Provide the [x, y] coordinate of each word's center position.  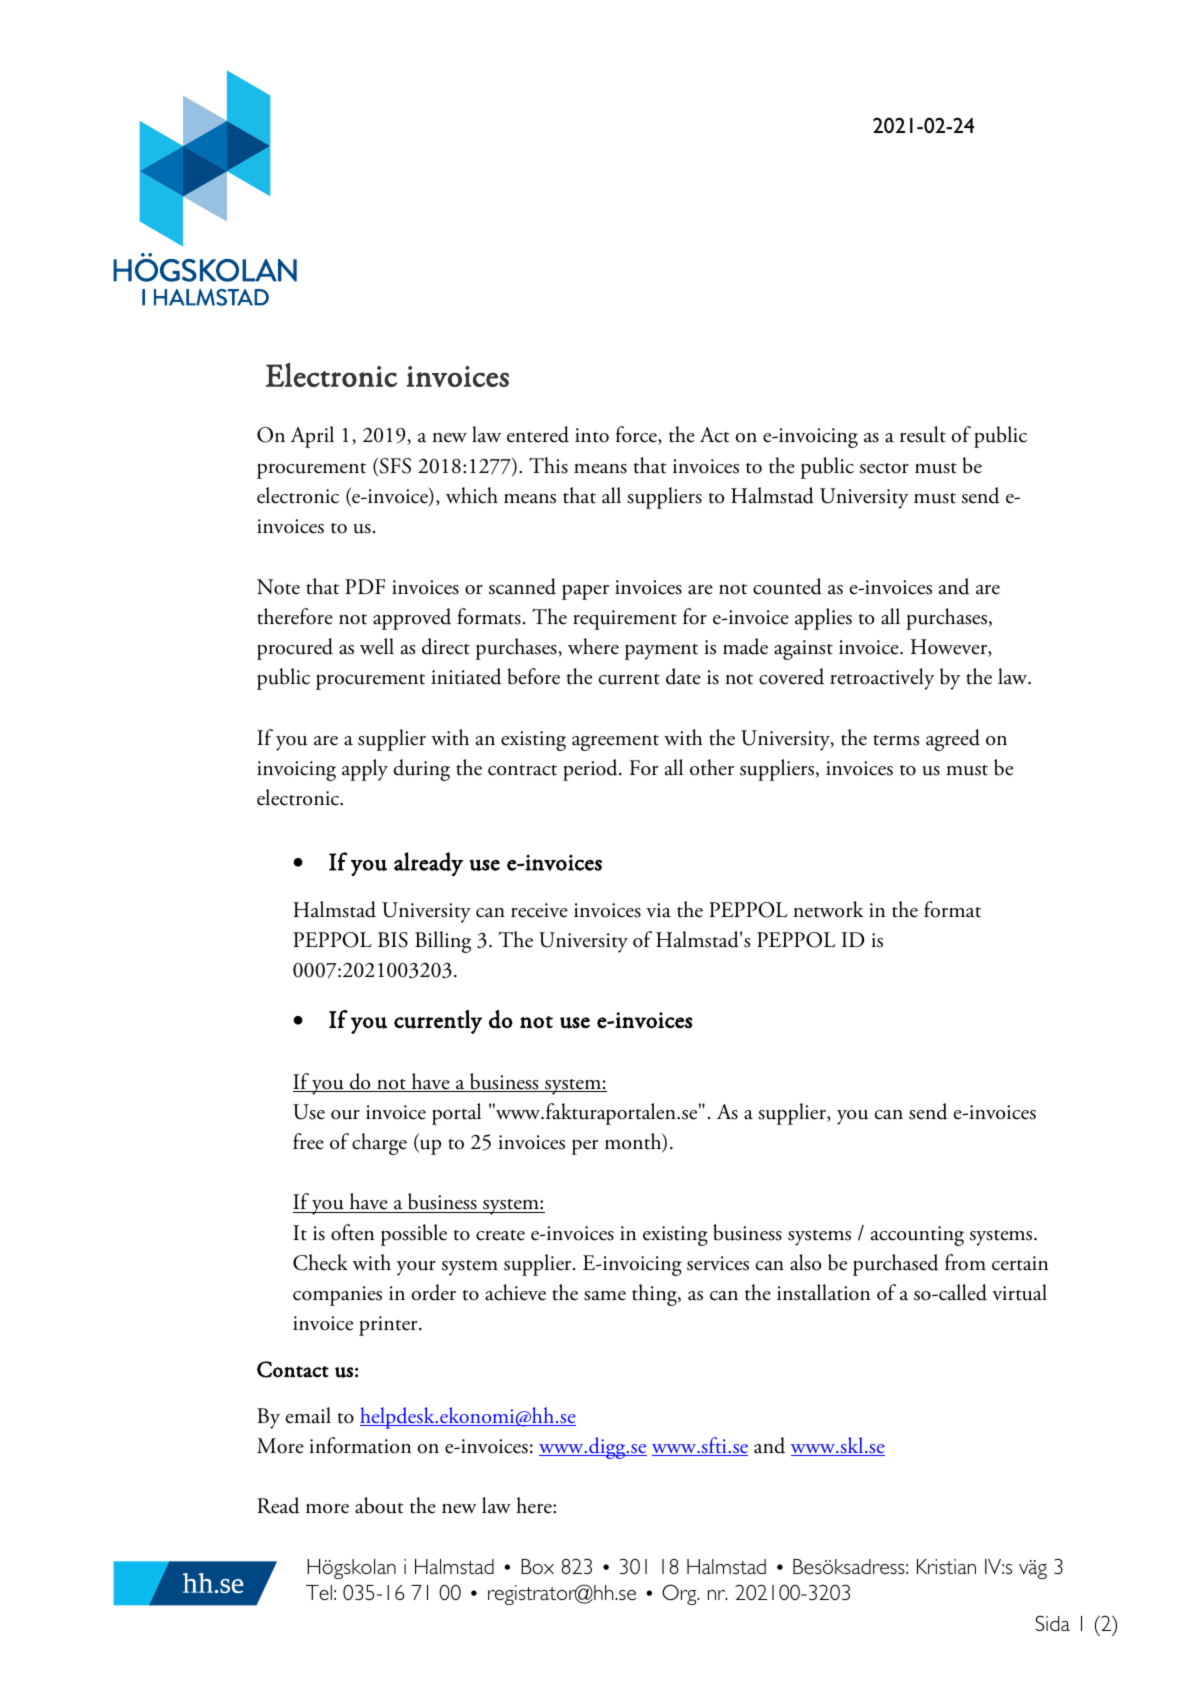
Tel [319, 1592]
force [637, 435]
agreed [953, 740]
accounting [917, 1236]
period [591, 770]
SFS [394, 467]
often [352, 1232]
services [718, 1263]
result [923, 434]
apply [365, 770]
